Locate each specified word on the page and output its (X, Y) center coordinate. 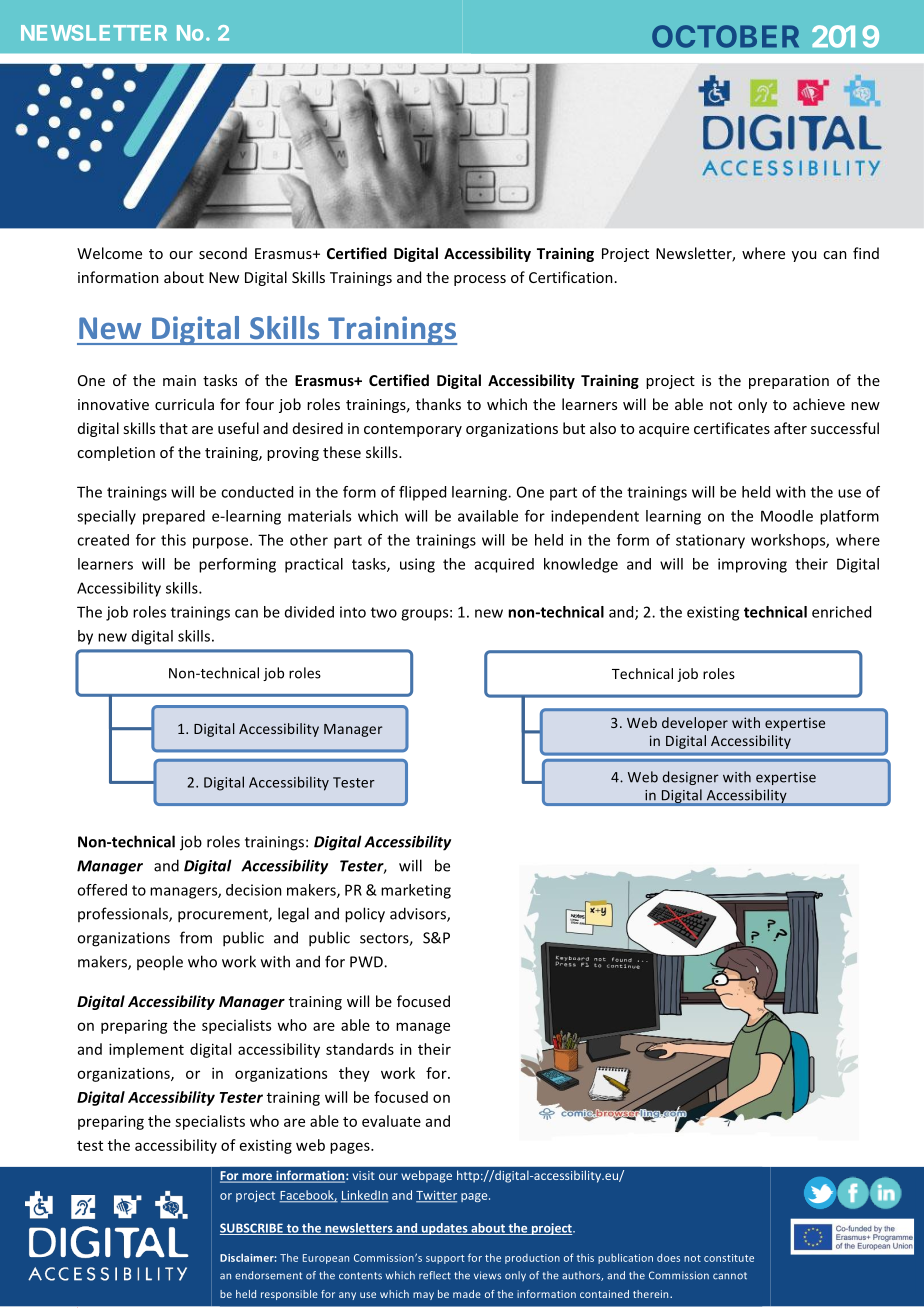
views (487, 1275)
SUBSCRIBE (252, 1229)
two (384, 612)
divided (309, 612)
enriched (841, 612)
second (223, 253)
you (804, 256)
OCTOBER (725, 36)
